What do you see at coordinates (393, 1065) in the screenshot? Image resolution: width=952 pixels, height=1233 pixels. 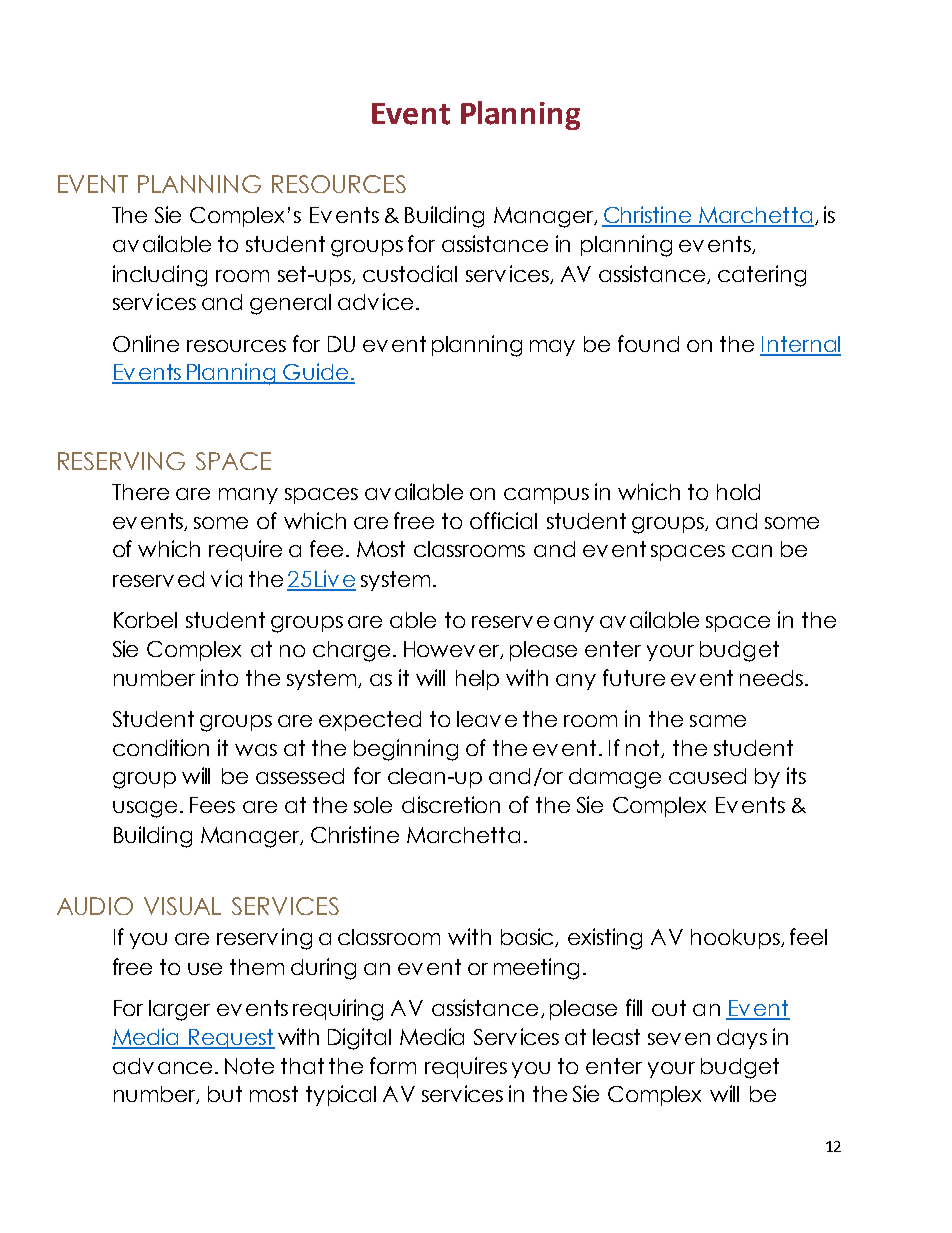 I see `form` at bounding box center [393, 1065].
